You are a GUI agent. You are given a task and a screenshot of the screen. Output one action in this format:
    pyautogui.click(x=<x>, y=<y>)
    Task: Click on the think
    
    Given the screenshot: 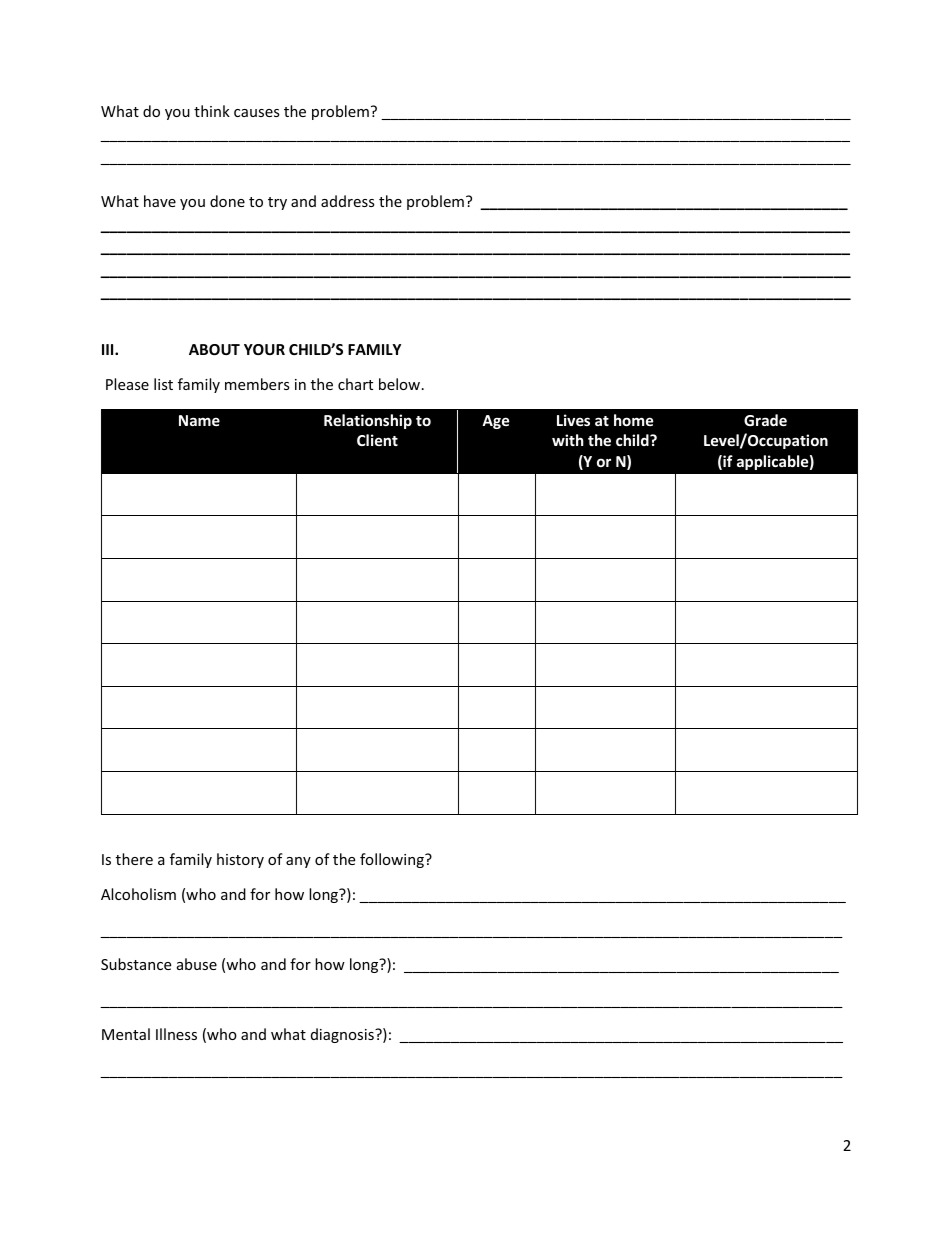 What is the action you would take?
    pyautogui.click(x=212, y=111)
